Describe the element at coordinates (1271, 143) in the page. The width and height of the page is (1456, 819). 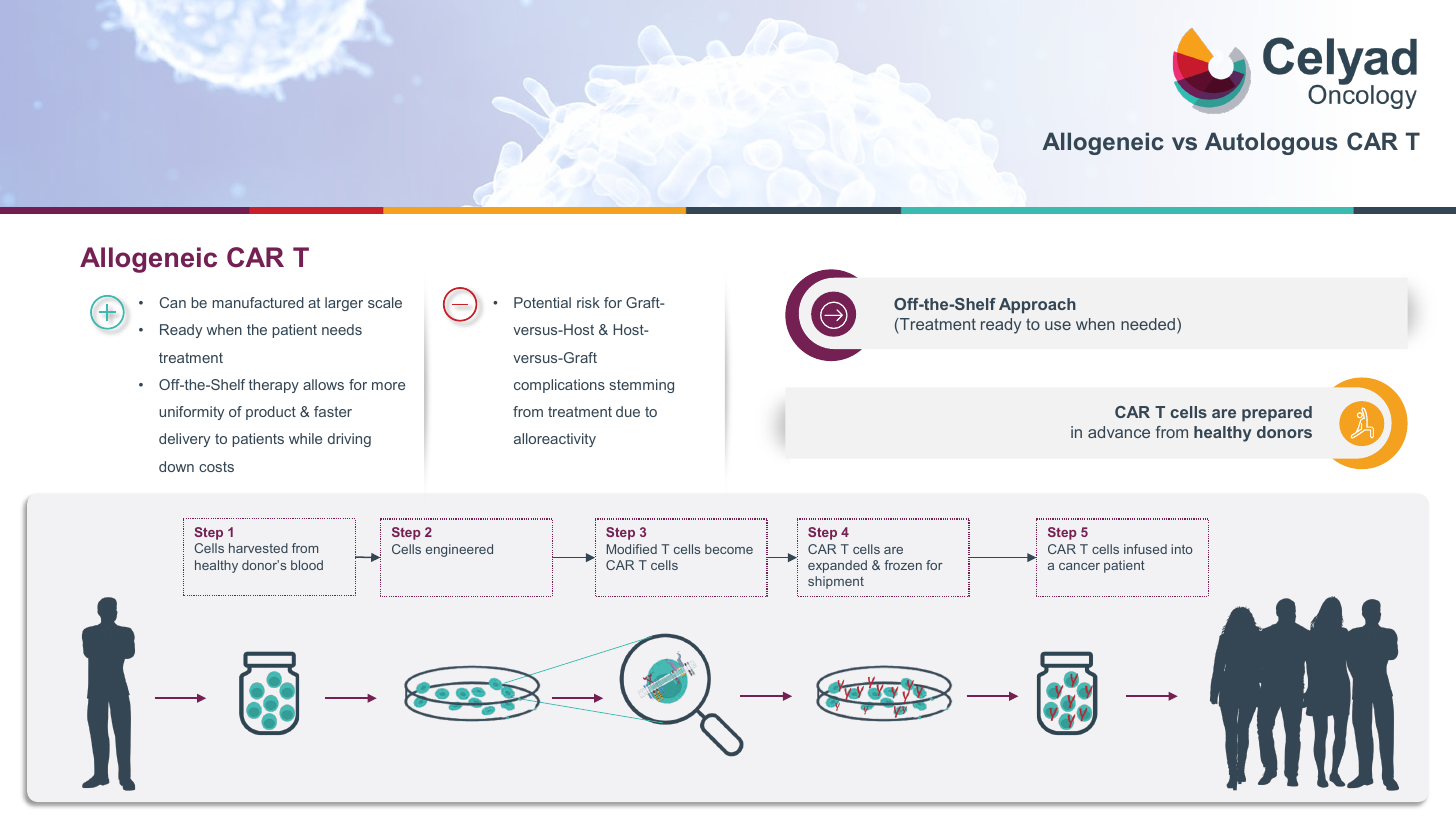
I see `Autologous` at that location.
